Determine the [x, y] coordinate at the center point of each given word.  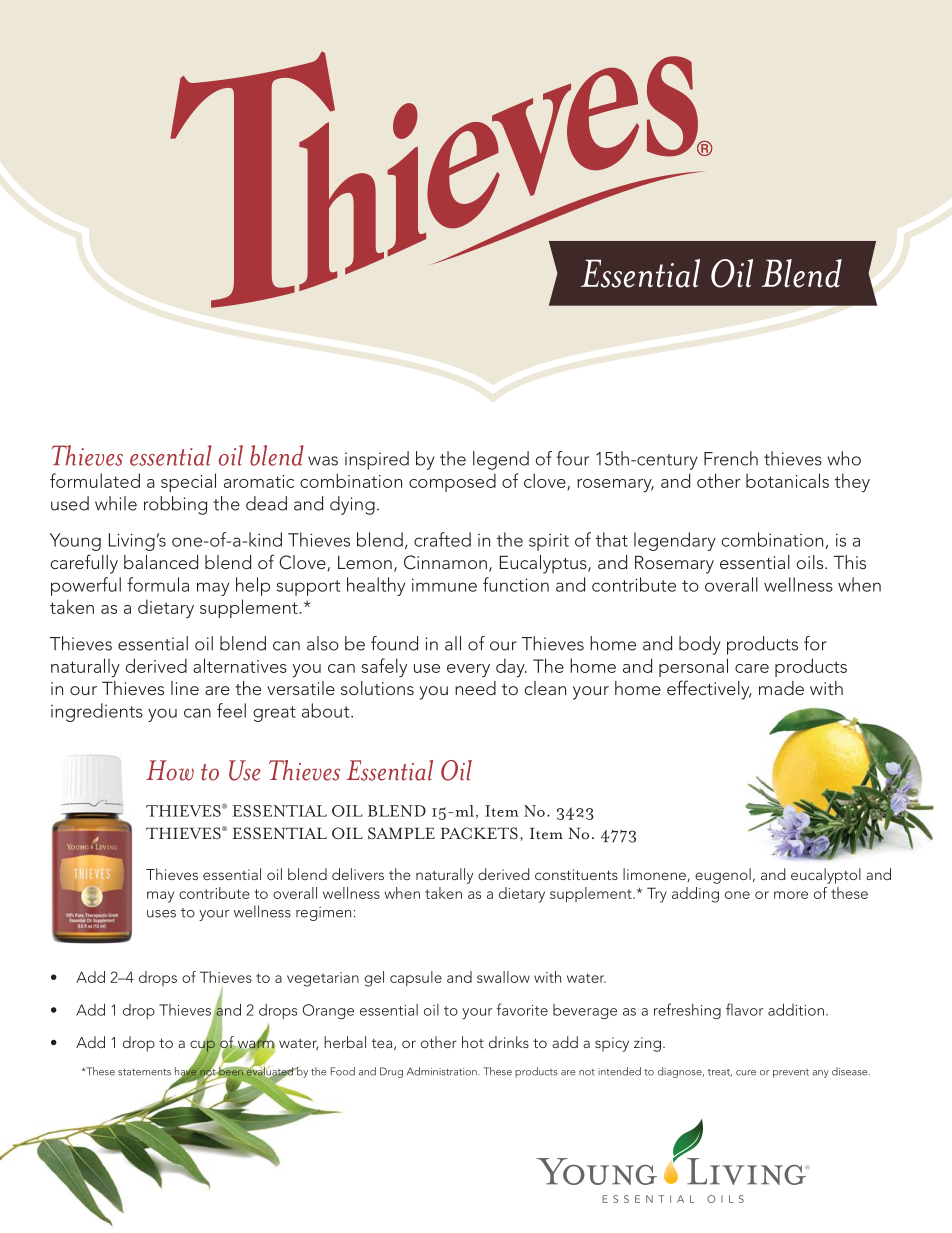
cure [746, 1073]
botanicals [787, 480]
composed [452, 482]
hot [473, 1042]
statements [144, 1072]
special [188, 482]
